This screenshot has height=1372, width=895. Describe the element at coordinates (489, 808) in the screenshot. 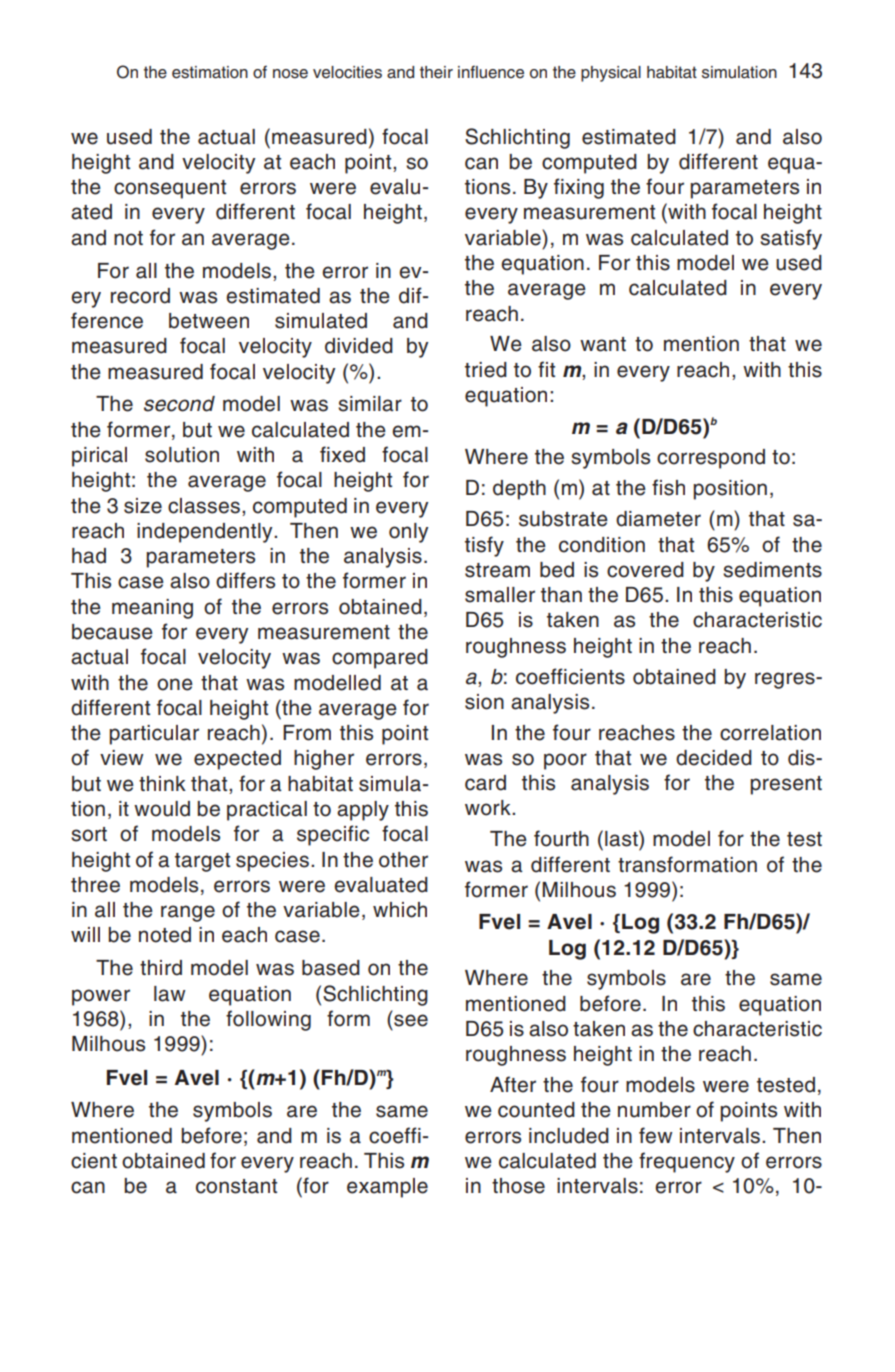

I see `work` at that location.
